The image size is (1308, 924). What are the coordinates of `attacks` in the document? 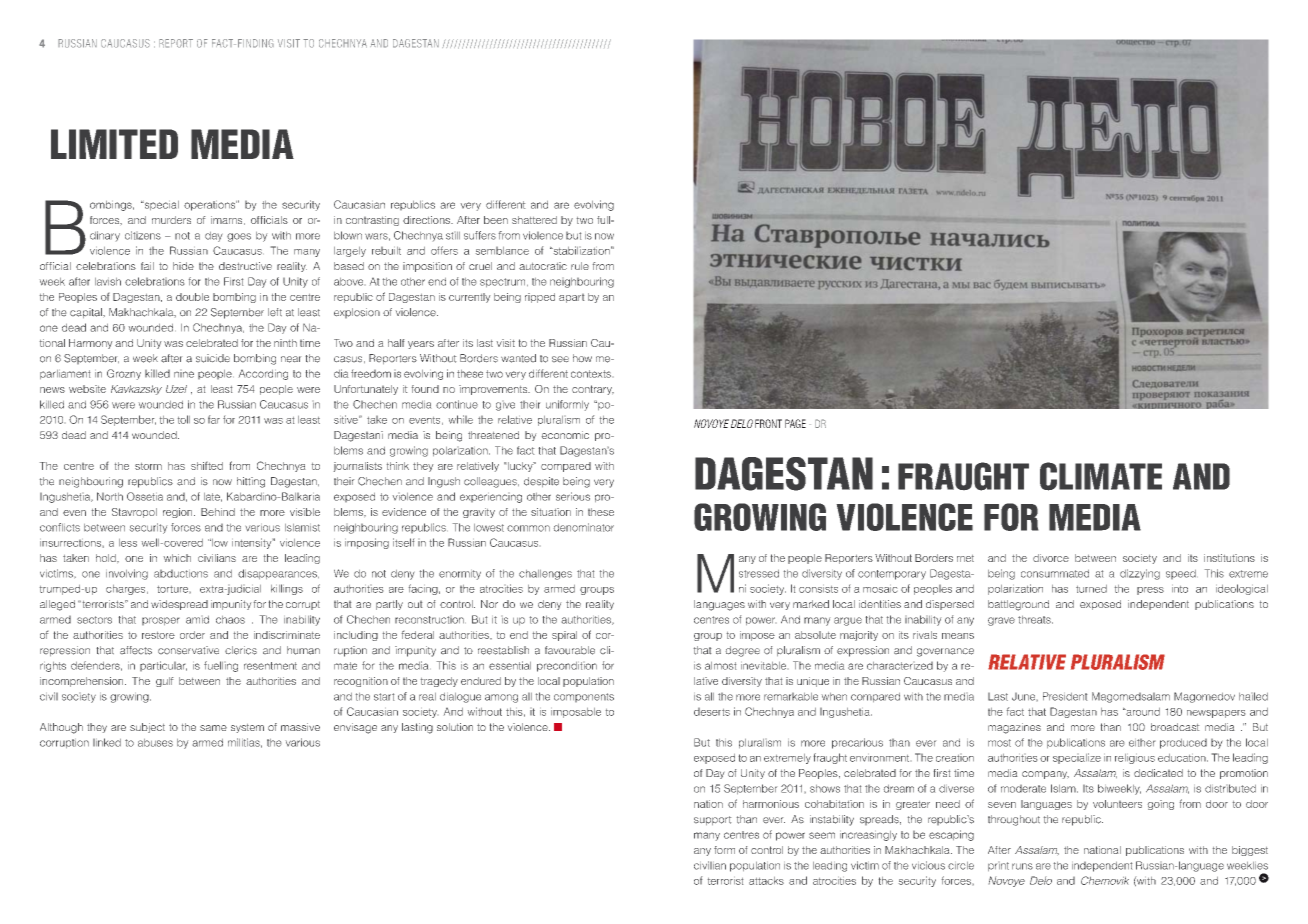 It's located at (766, 881).
